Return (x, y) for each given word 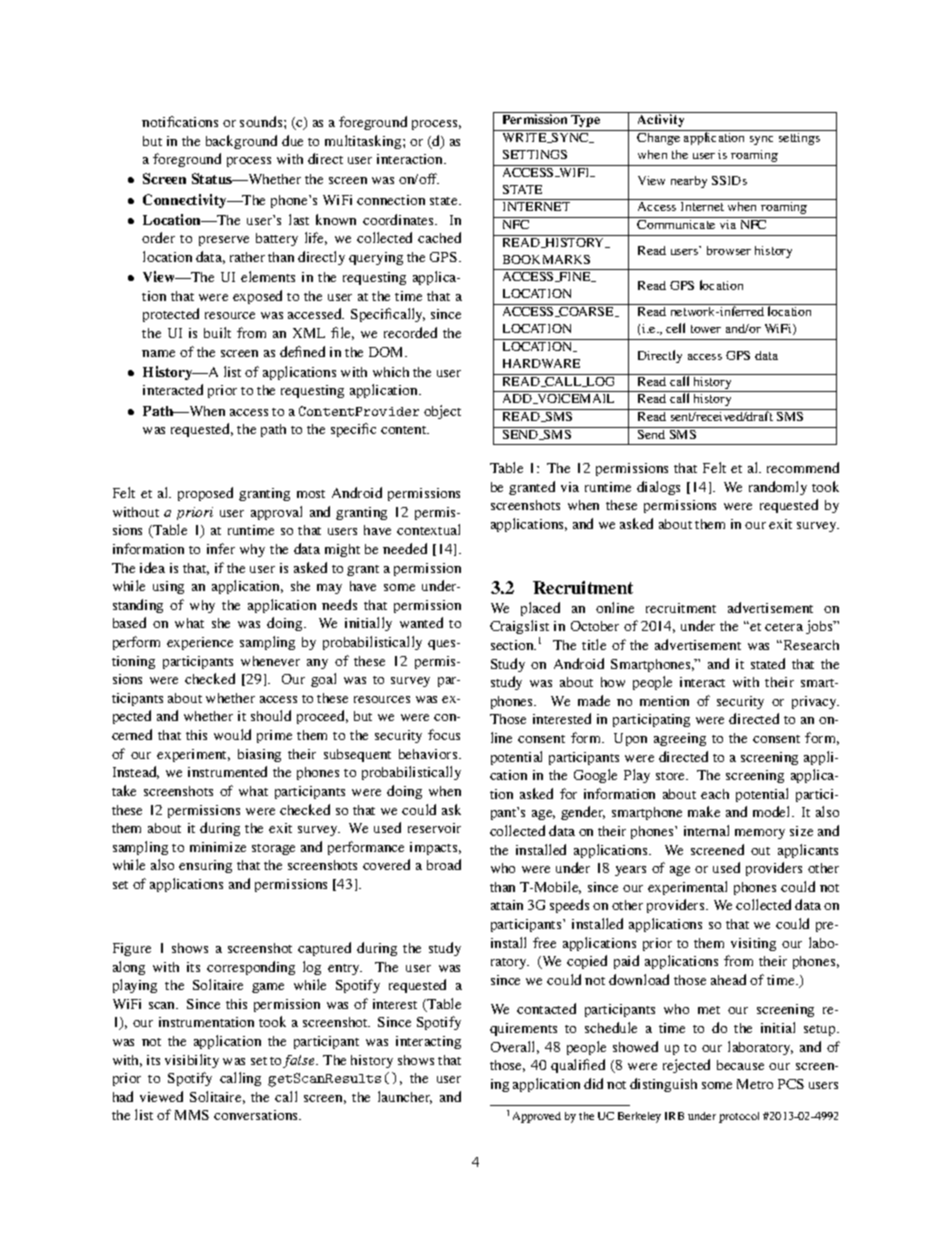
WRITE (526, 138)
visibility (192, 1061)
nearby (689, 182)
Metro (755, 1084)
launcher (405, 1097)
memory (760, 834)
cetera (784, 627)
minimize (218, 847)
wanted (421, 622)
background (241, 142)
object (442, 412)
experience (200, 643)
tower (706, 329)
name (158, 353)
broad (444, 864)
